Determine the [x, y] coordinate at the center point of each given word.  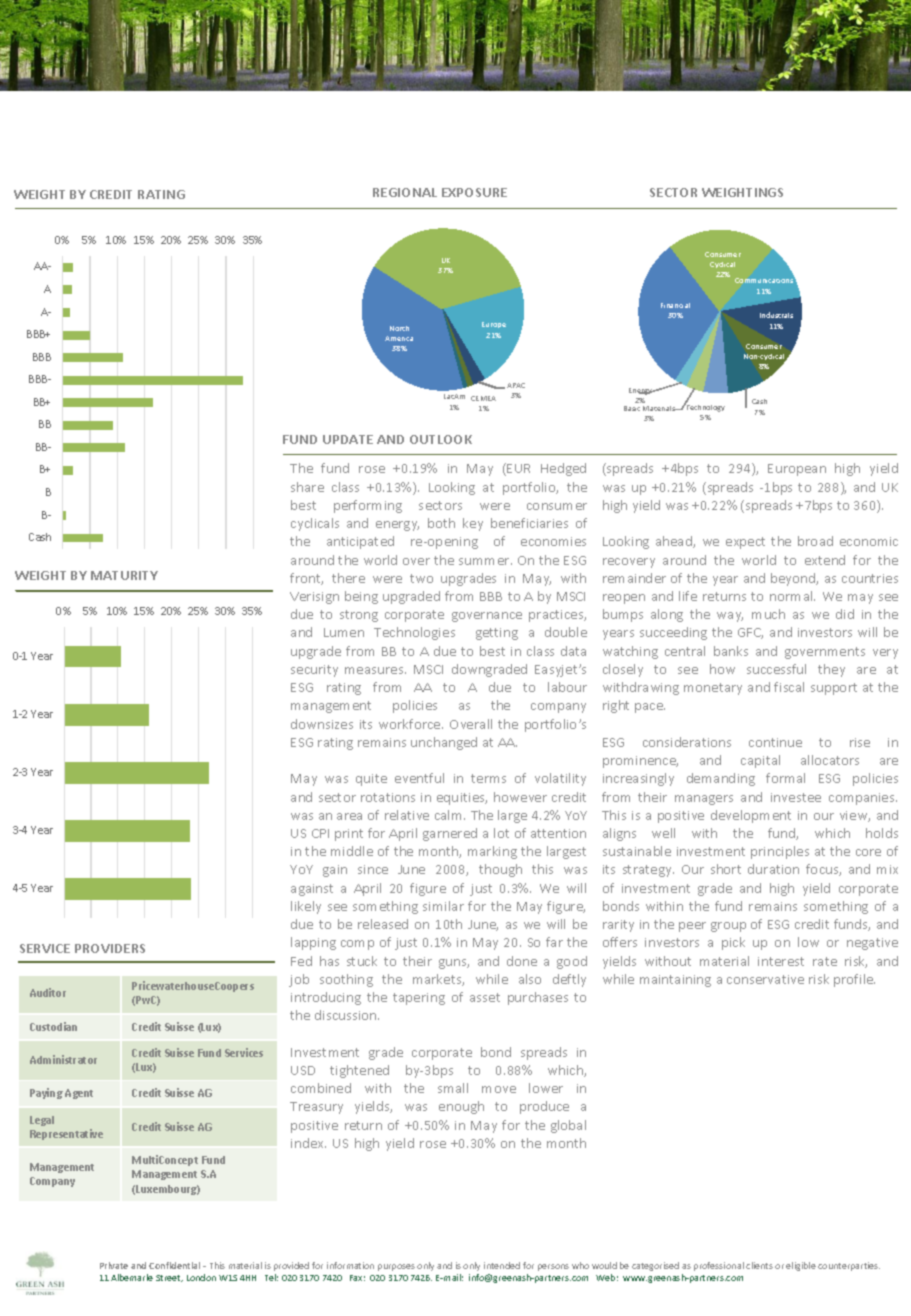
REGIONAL [405, 192]
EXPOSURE [474, 192]
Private [114, 1265]
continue [775, 742]
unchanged [444, 743]
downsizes [322, 724]
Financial [675, 305]
